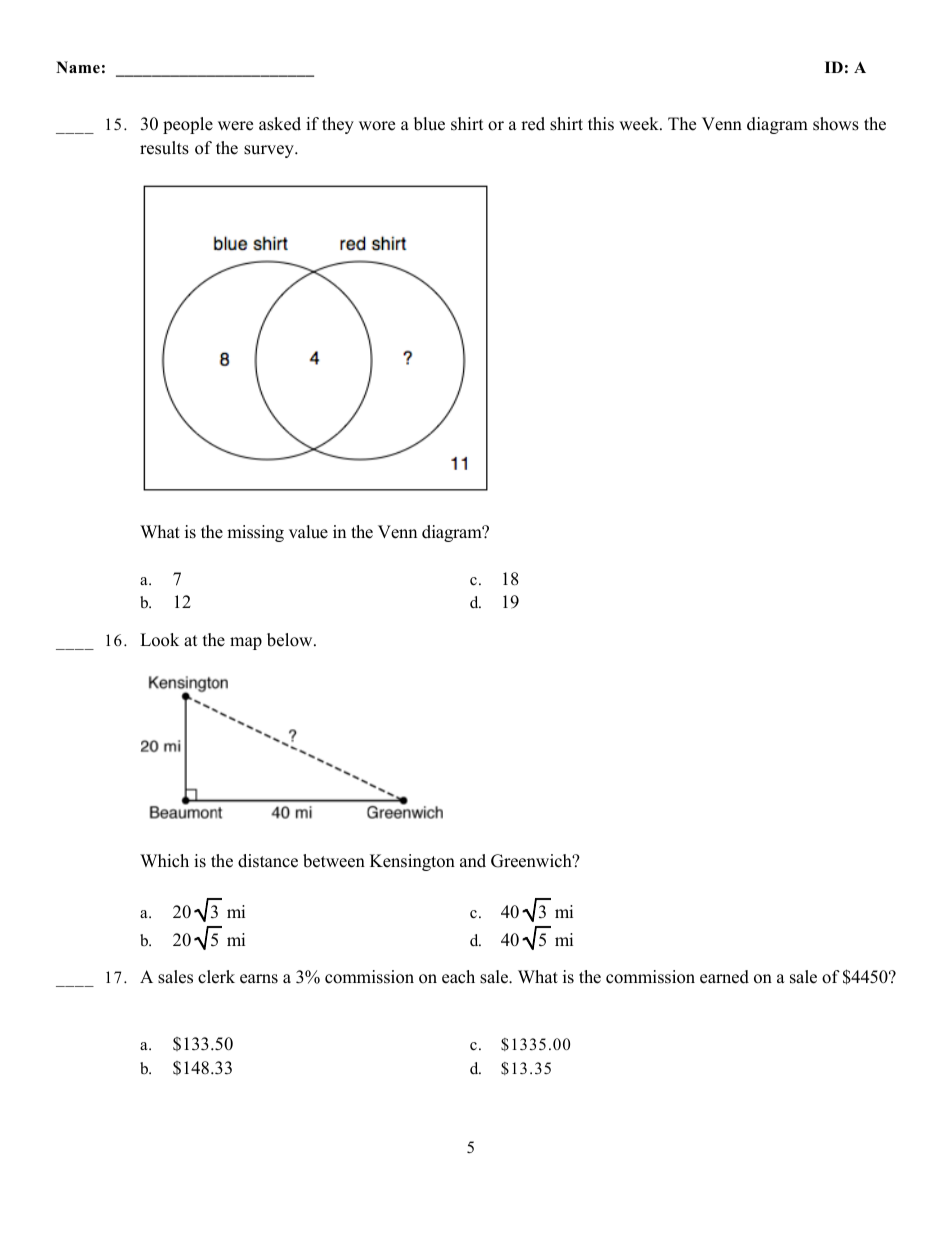 The height and width of the image is (1233, 952). I want to click on below, so click(291, 640).
